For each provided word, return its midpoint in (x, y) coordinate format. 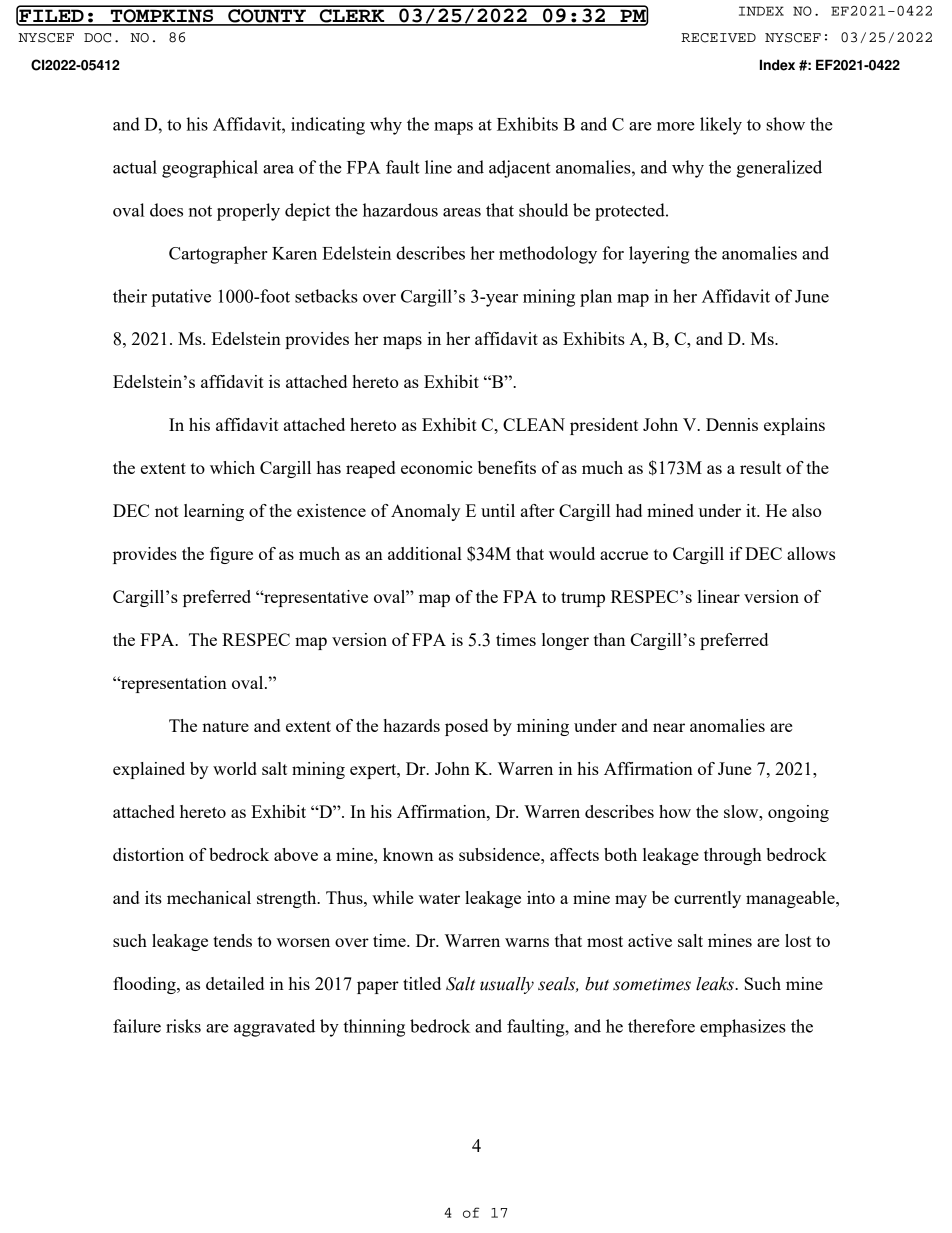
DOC (97, 38)
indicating (328, 126)
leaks (716, 984)
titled (422, 983)
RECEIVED (718, 38)
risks (183, 1026)
